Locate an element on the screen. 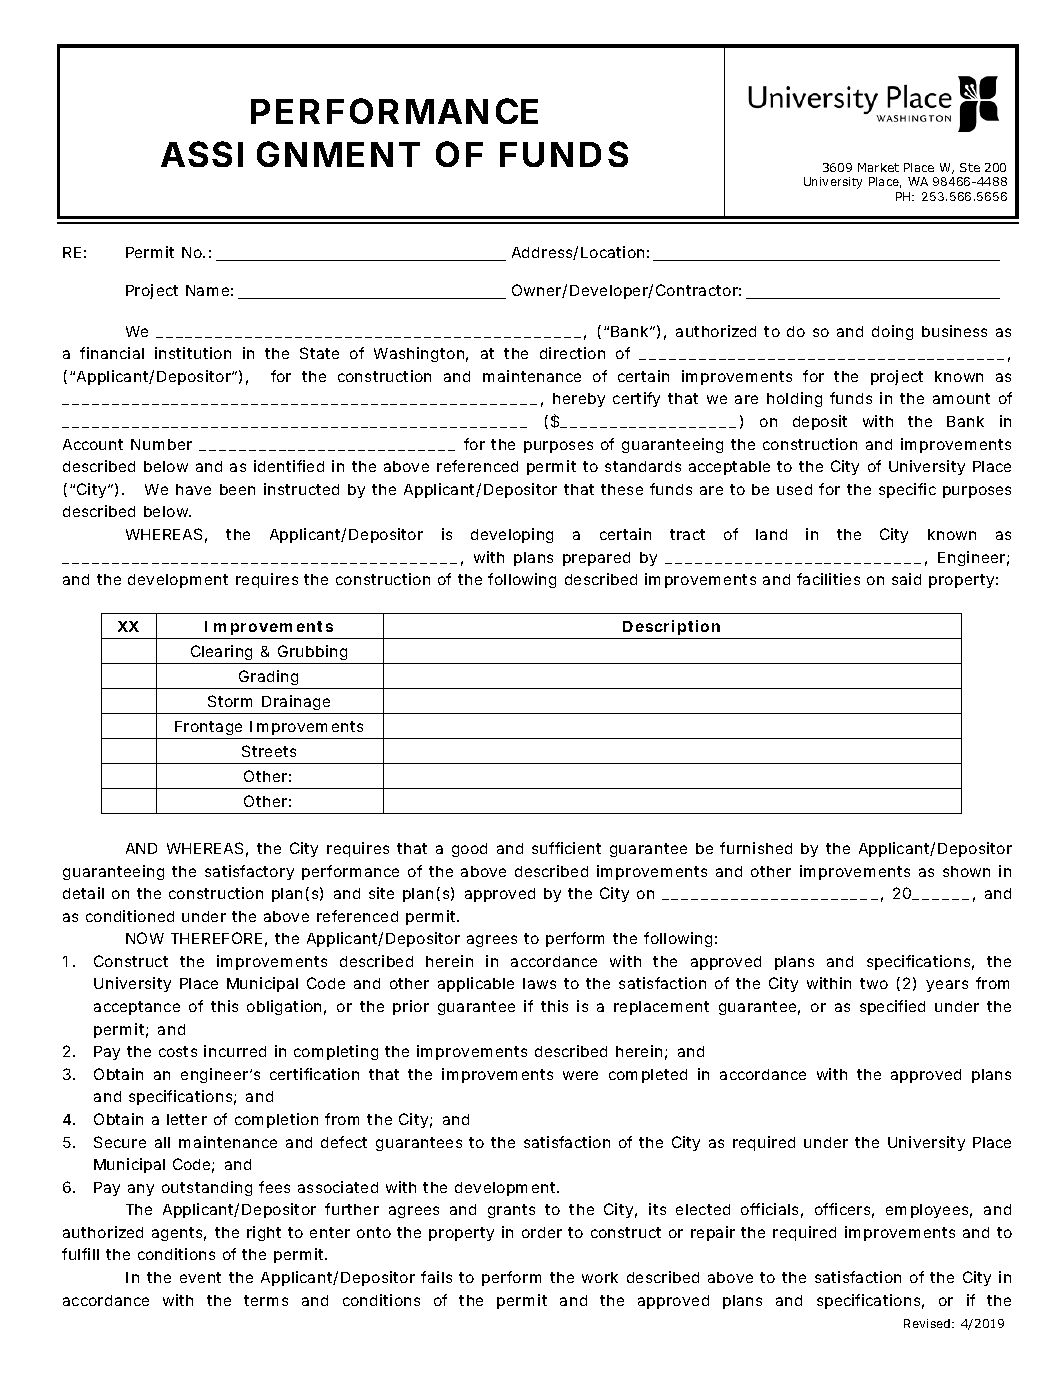 The width and height of the screenshot is (1063, 1376). furnished is located at coordinates (756, 848).
